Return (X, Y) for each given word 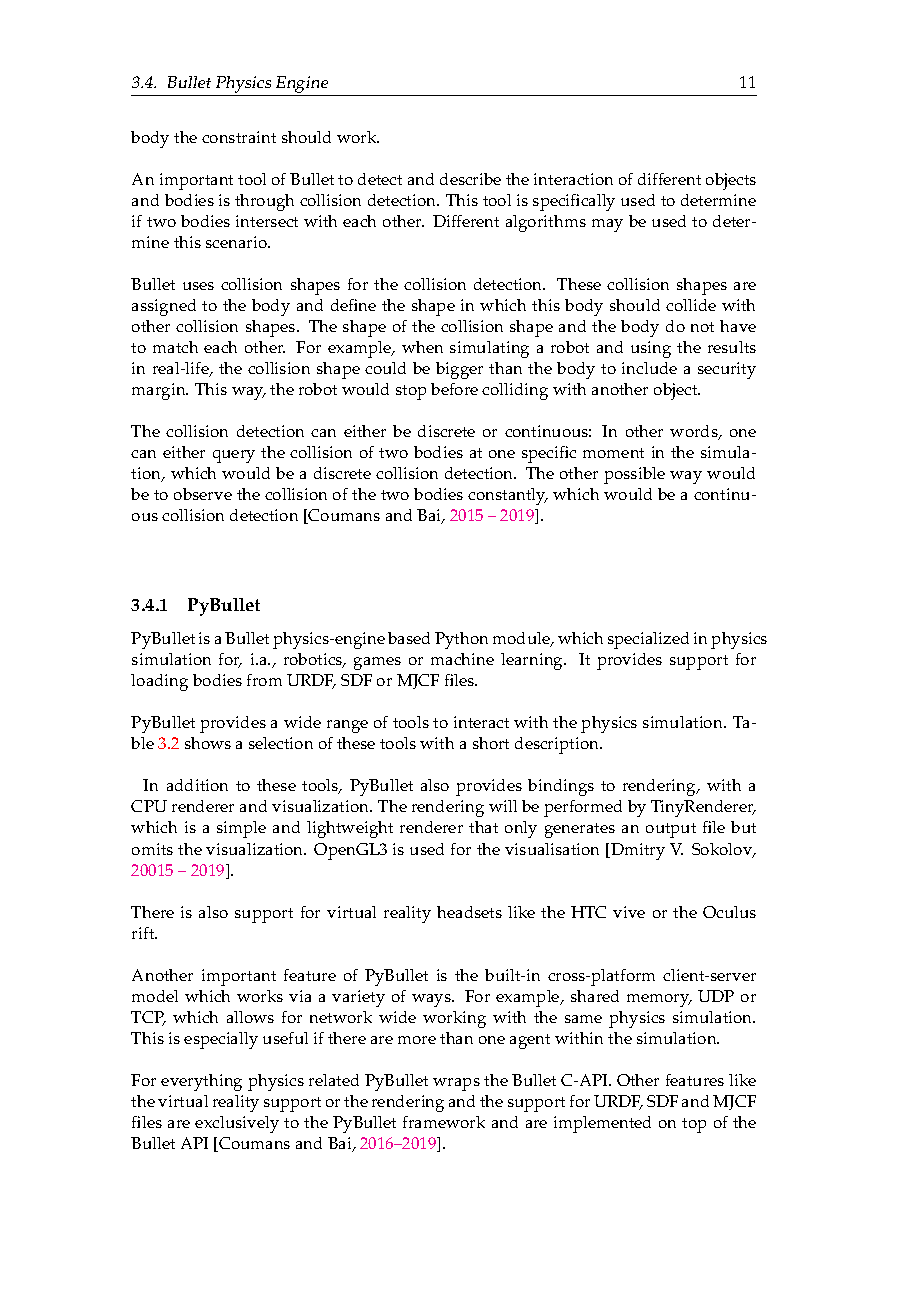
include (649, 368)
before (454, 389)
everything (201, 1082)
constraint (239, 137)
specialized (648, 640)
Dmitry (637, 851)
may (607, 225)
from (264, 680)
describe (470, 179)
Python (461, 640)
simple (241, 829)
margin (160, 391)
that (483, 827)
